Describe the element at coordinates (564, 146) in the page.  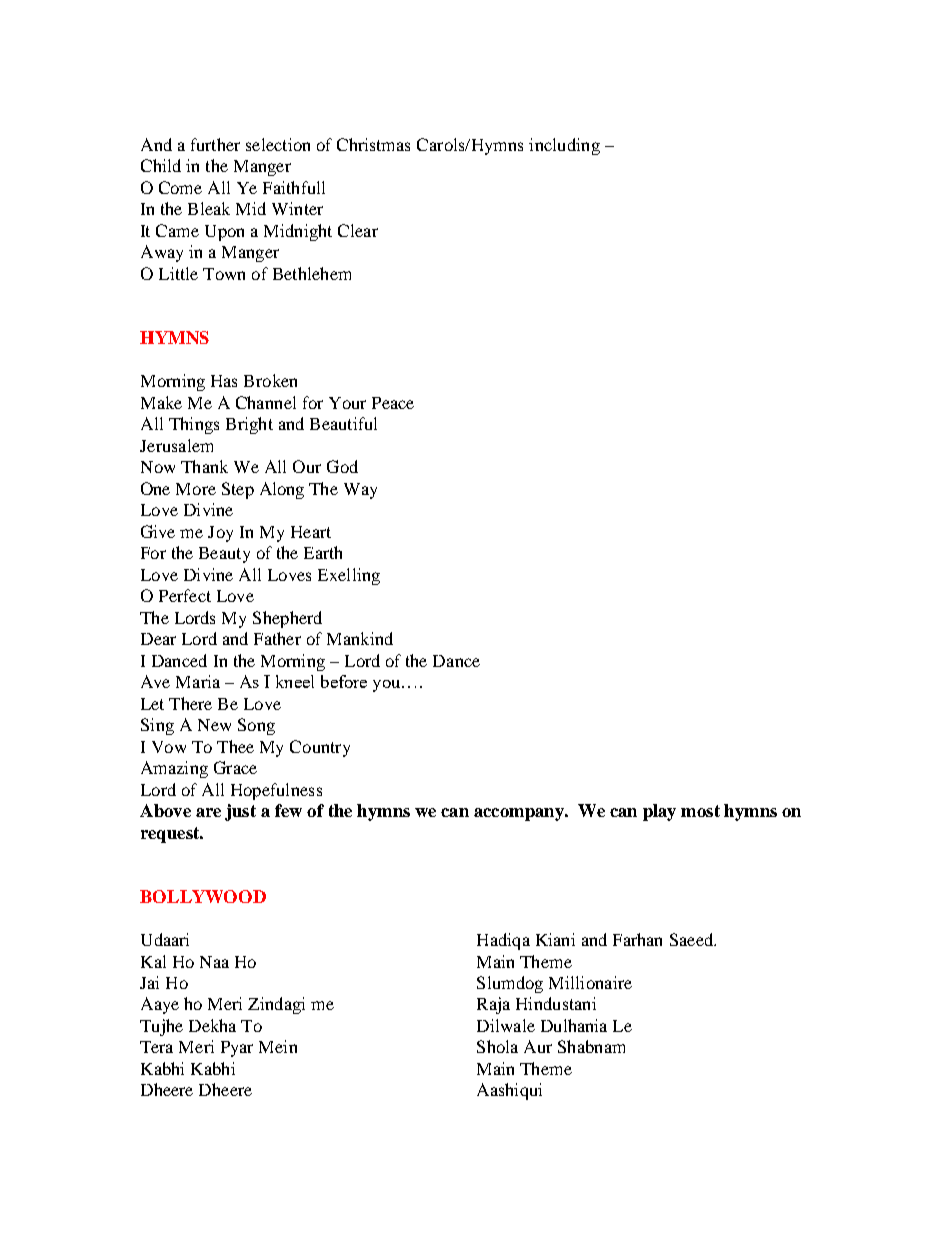
I see `including` at that location.
